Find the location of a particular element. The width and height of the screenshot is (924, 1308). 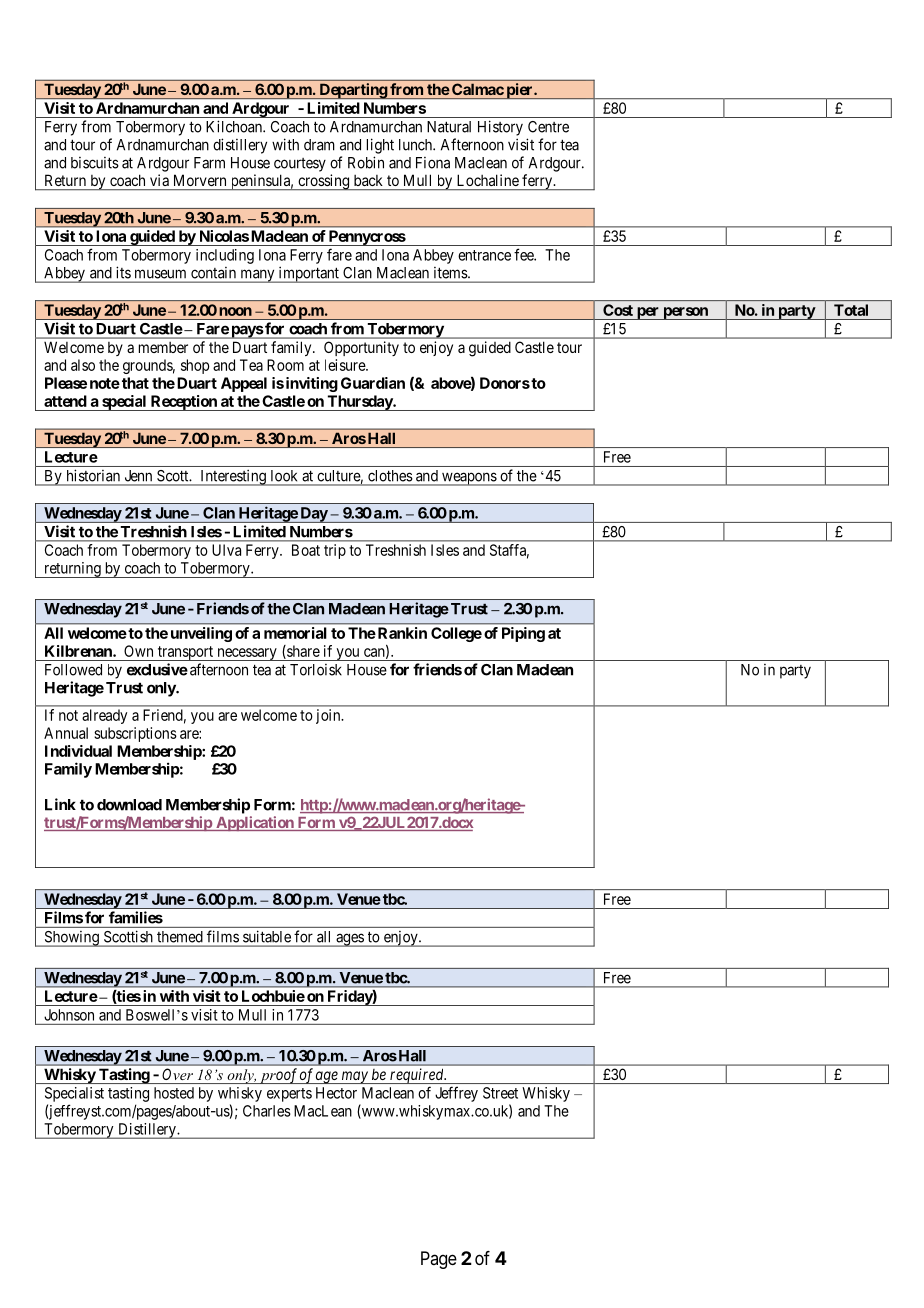

download is located at coordinates (129, 805).
